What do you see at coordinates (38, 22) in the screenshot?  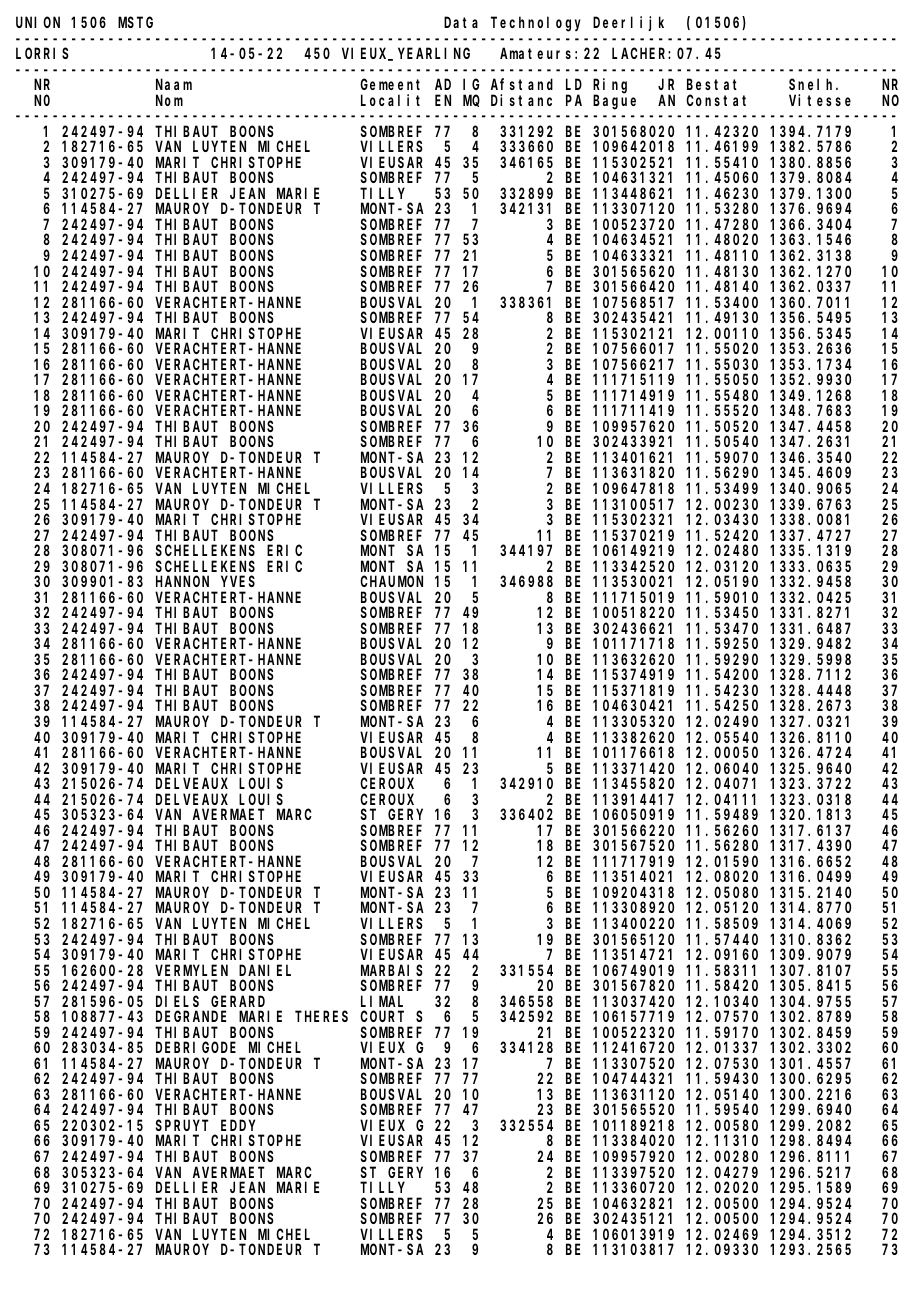 I see `UNION` at bounding box center [38, 22].
